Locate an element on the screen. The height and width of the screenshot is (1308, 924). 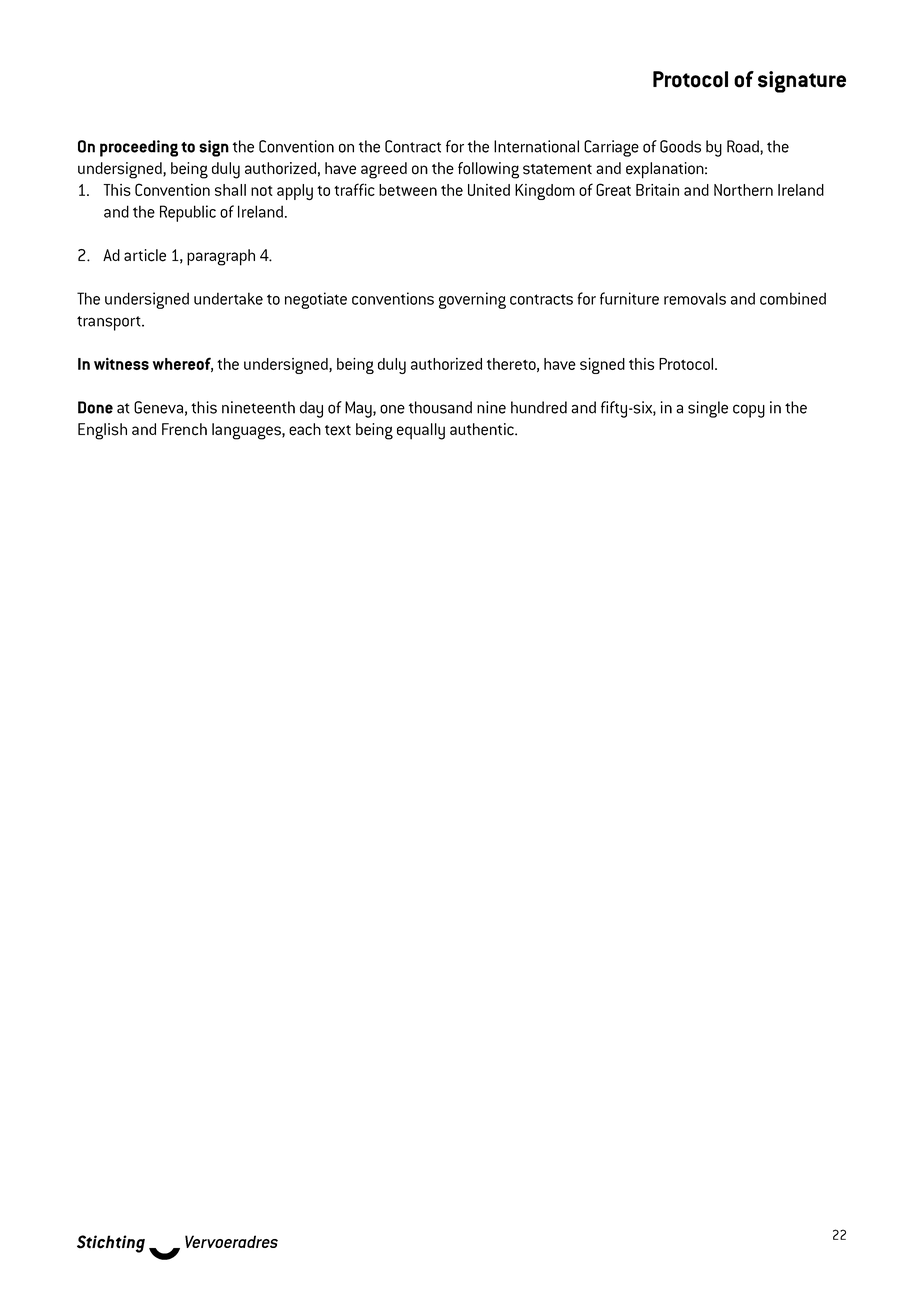
following is located at coordinates (488, 170).
